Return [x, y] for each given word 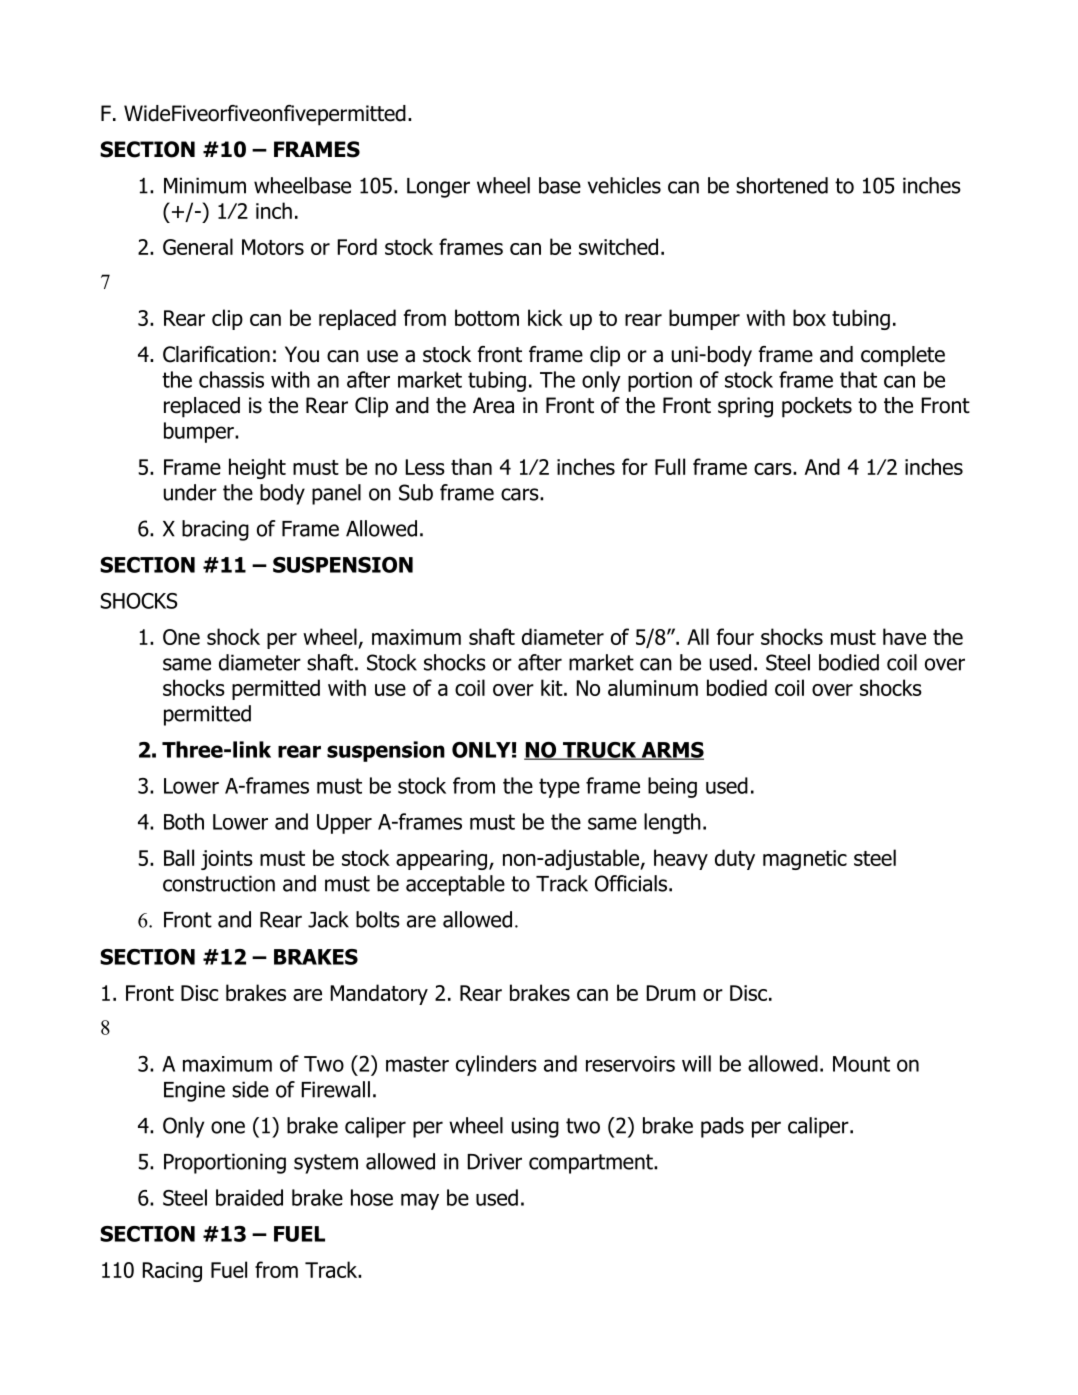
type [559, 788]
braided [249, 1197]
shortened [782, 185]
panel [336, 494]
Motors [273, 247]
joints [227, 860]
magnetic [805, 860]
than [471, 466]
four [735, 636]
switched [618, 246]
